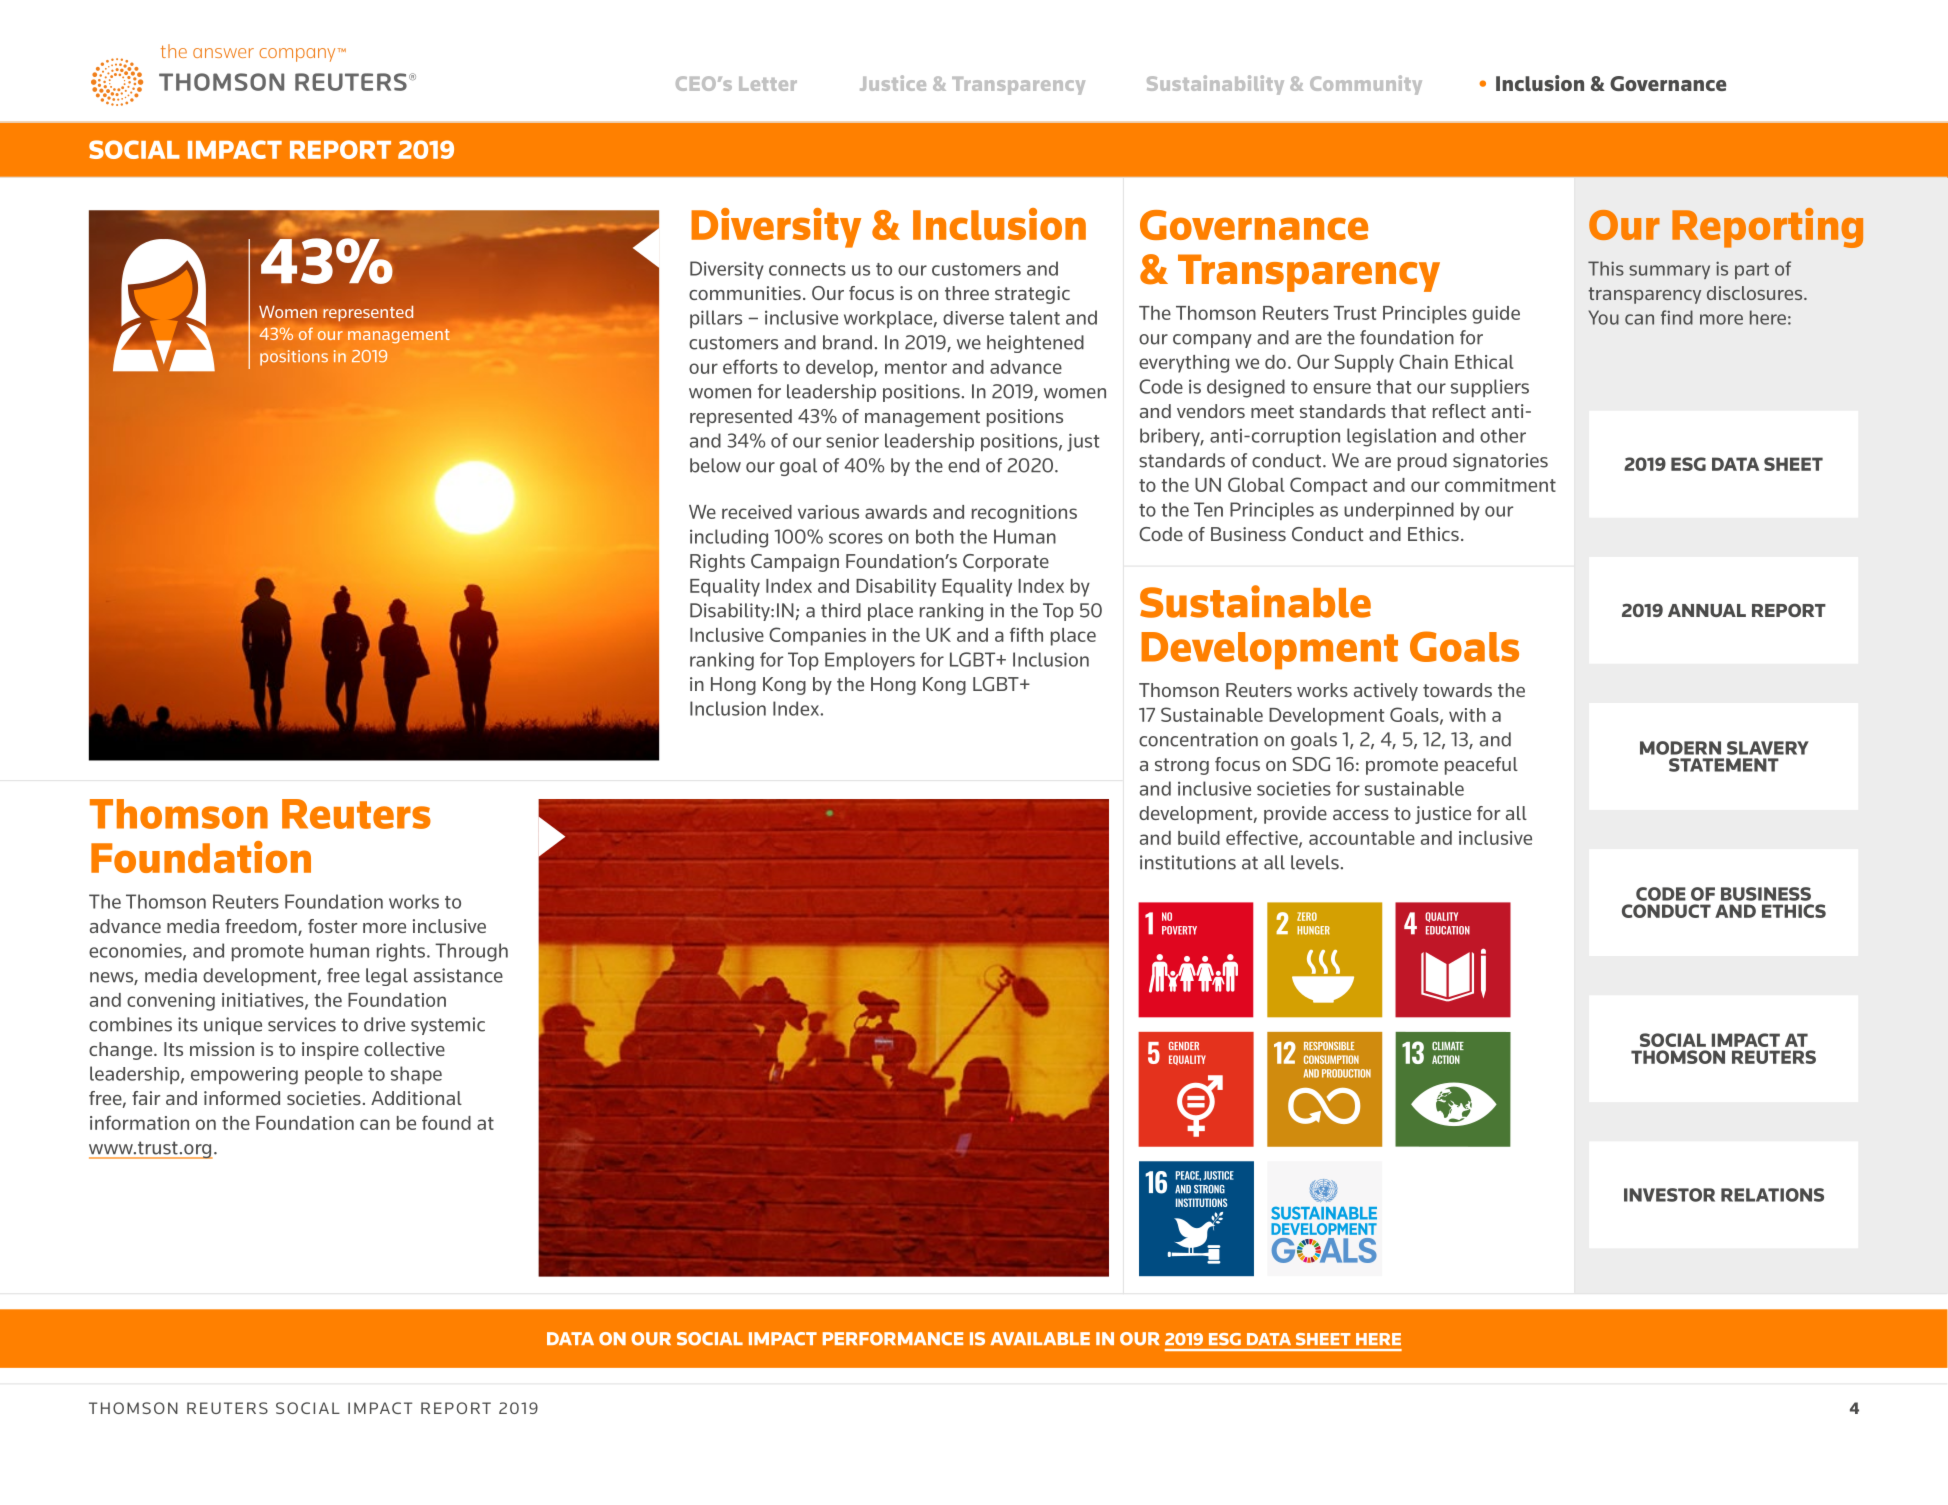  What do you see at coordinates (1503, 435) in the screenshot?
I see `other` at bounding box center [1503, 435].
